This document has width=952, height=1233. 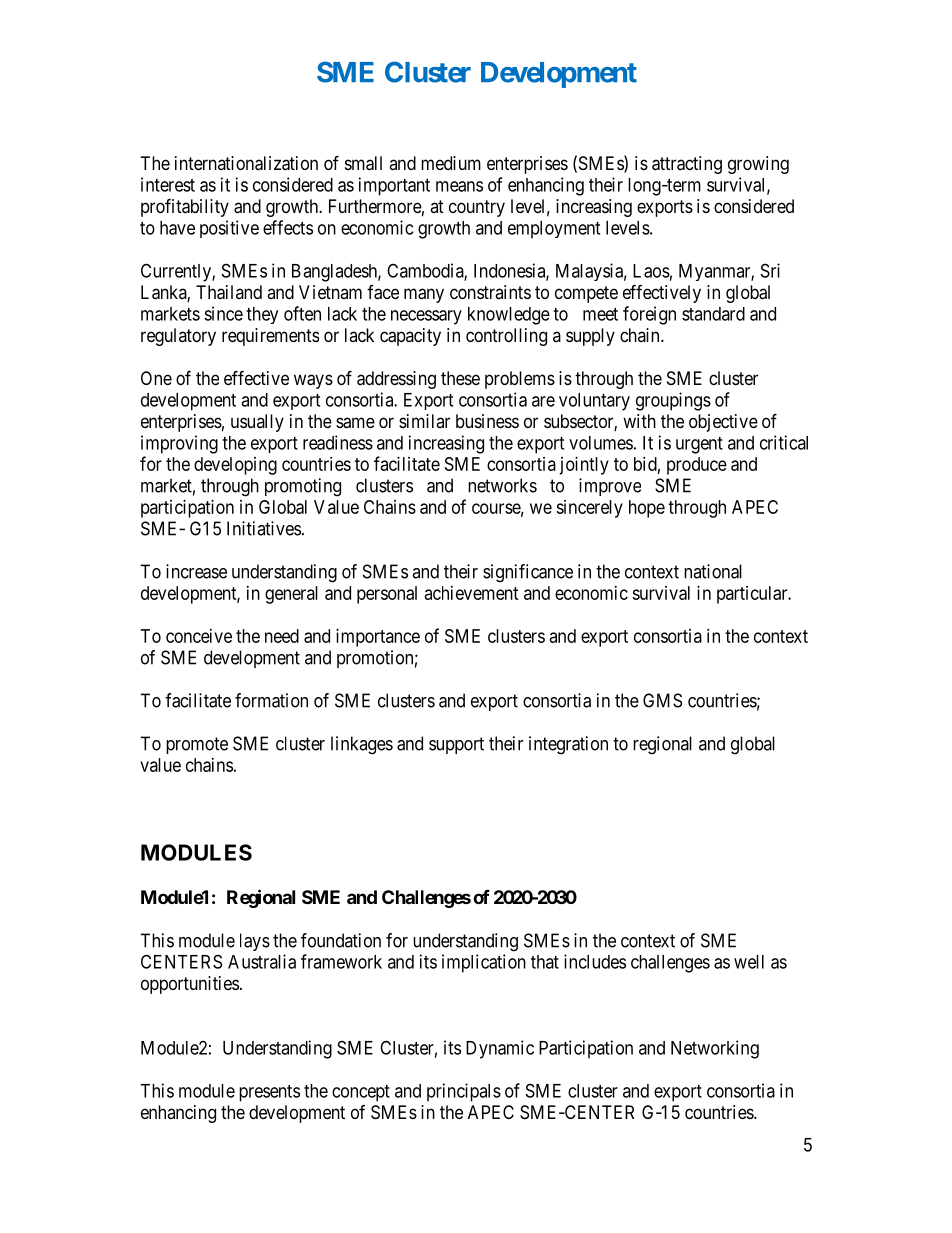 I want to click on Dynamic, so click(x=500, y=1049).
